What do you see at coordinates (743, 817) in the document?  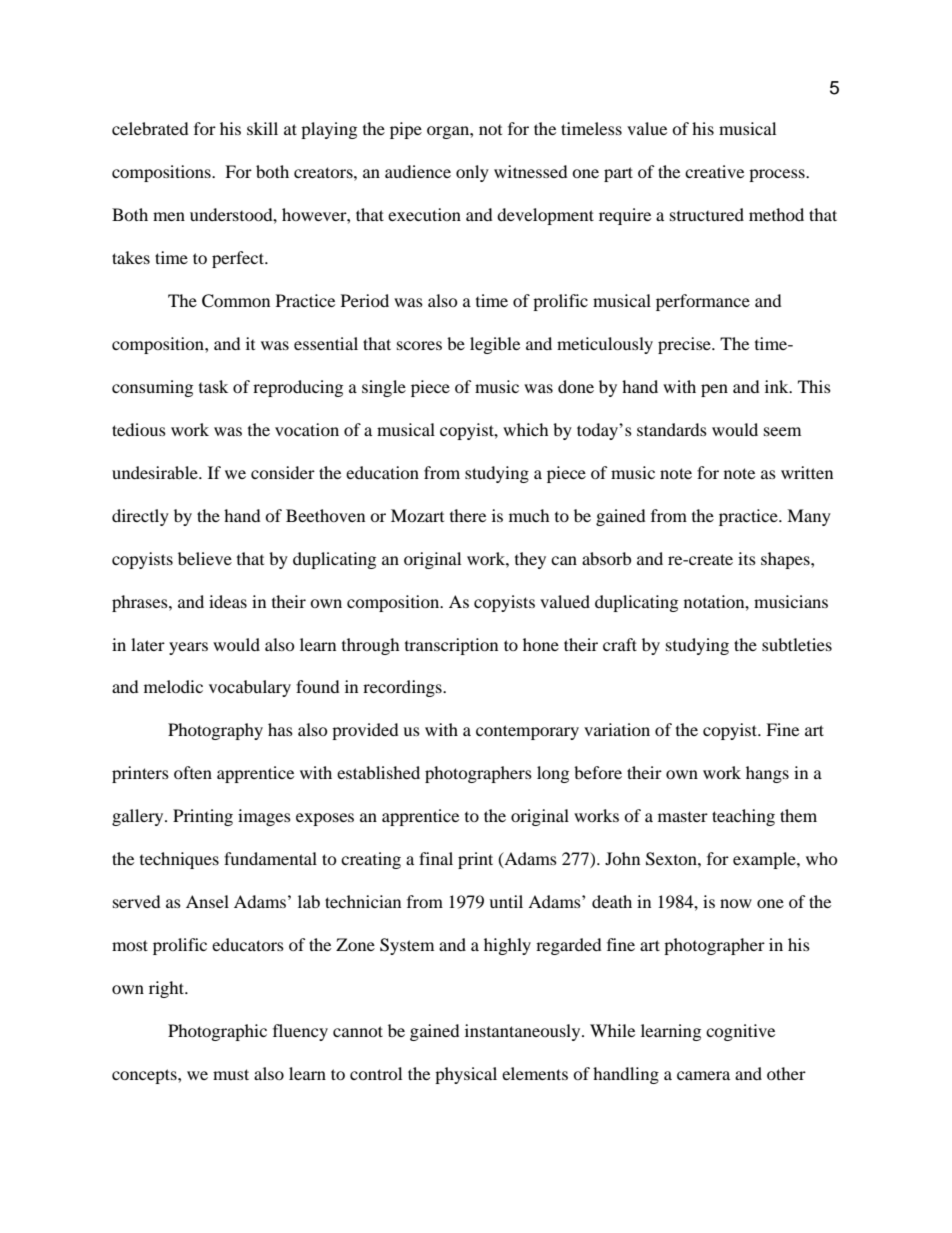 I see `teaching` at bounding box center [743, 817].
